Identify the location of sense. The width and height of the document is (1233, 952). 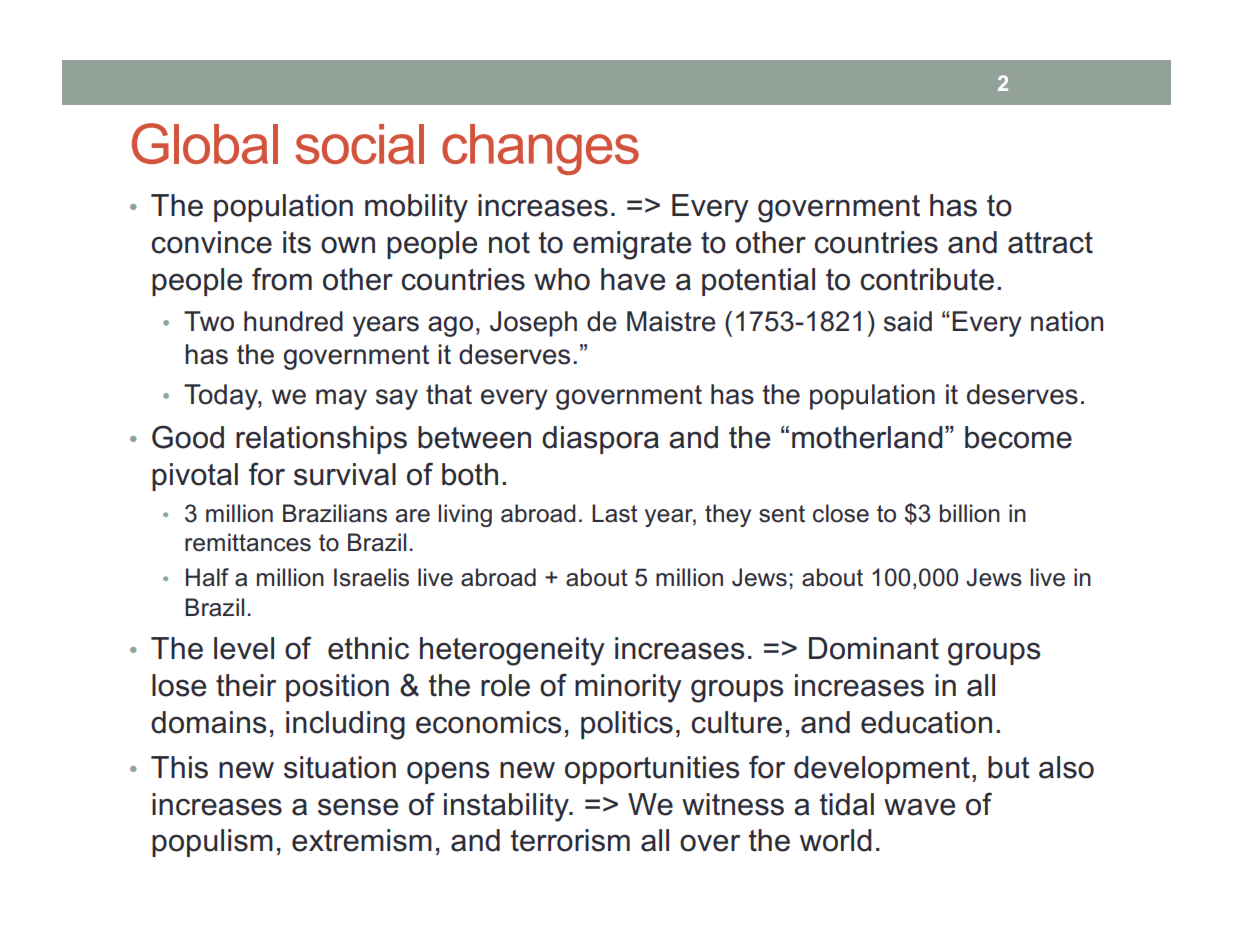
(358, 807).
